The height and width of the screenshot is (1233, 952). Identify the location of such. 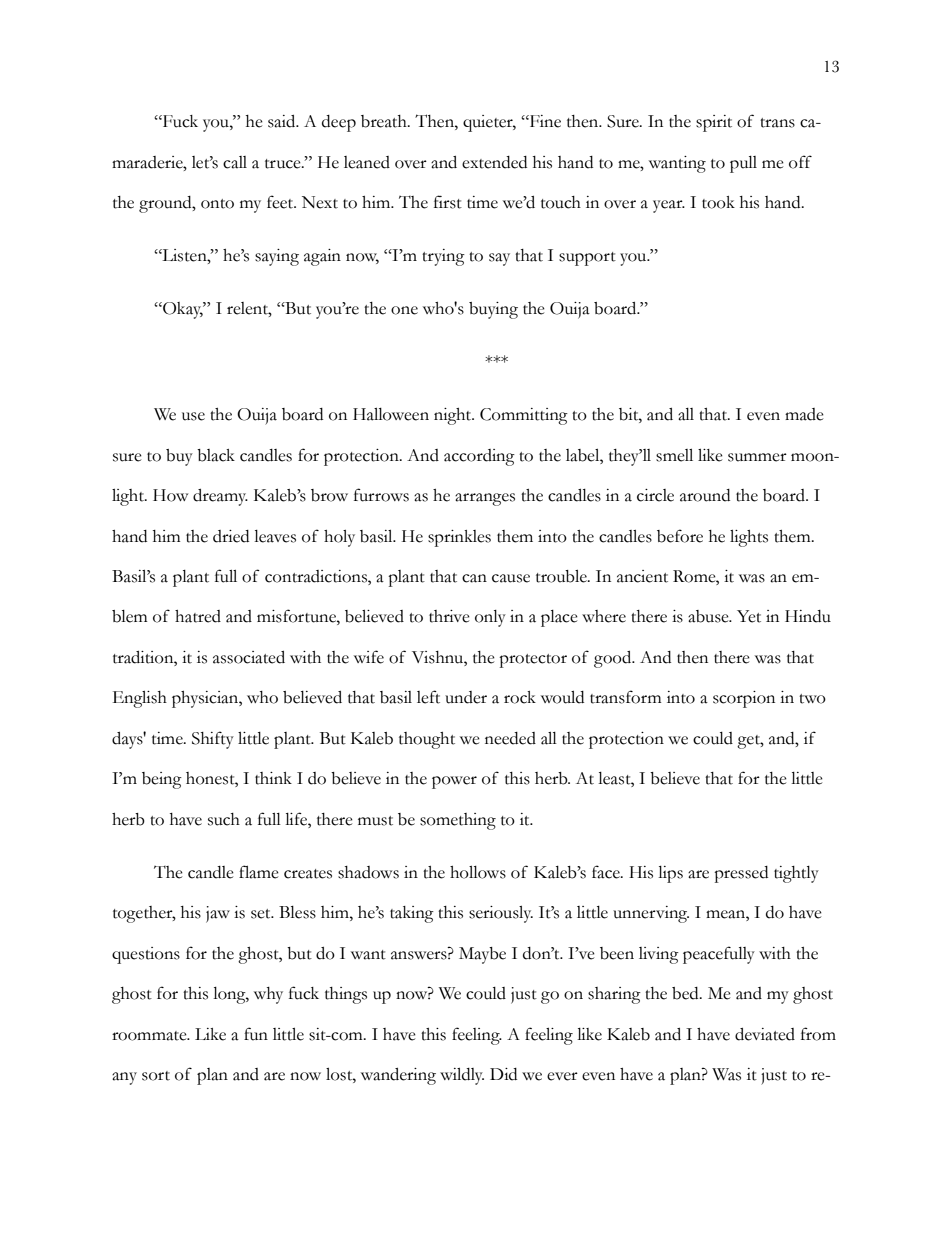
(224, 819).
